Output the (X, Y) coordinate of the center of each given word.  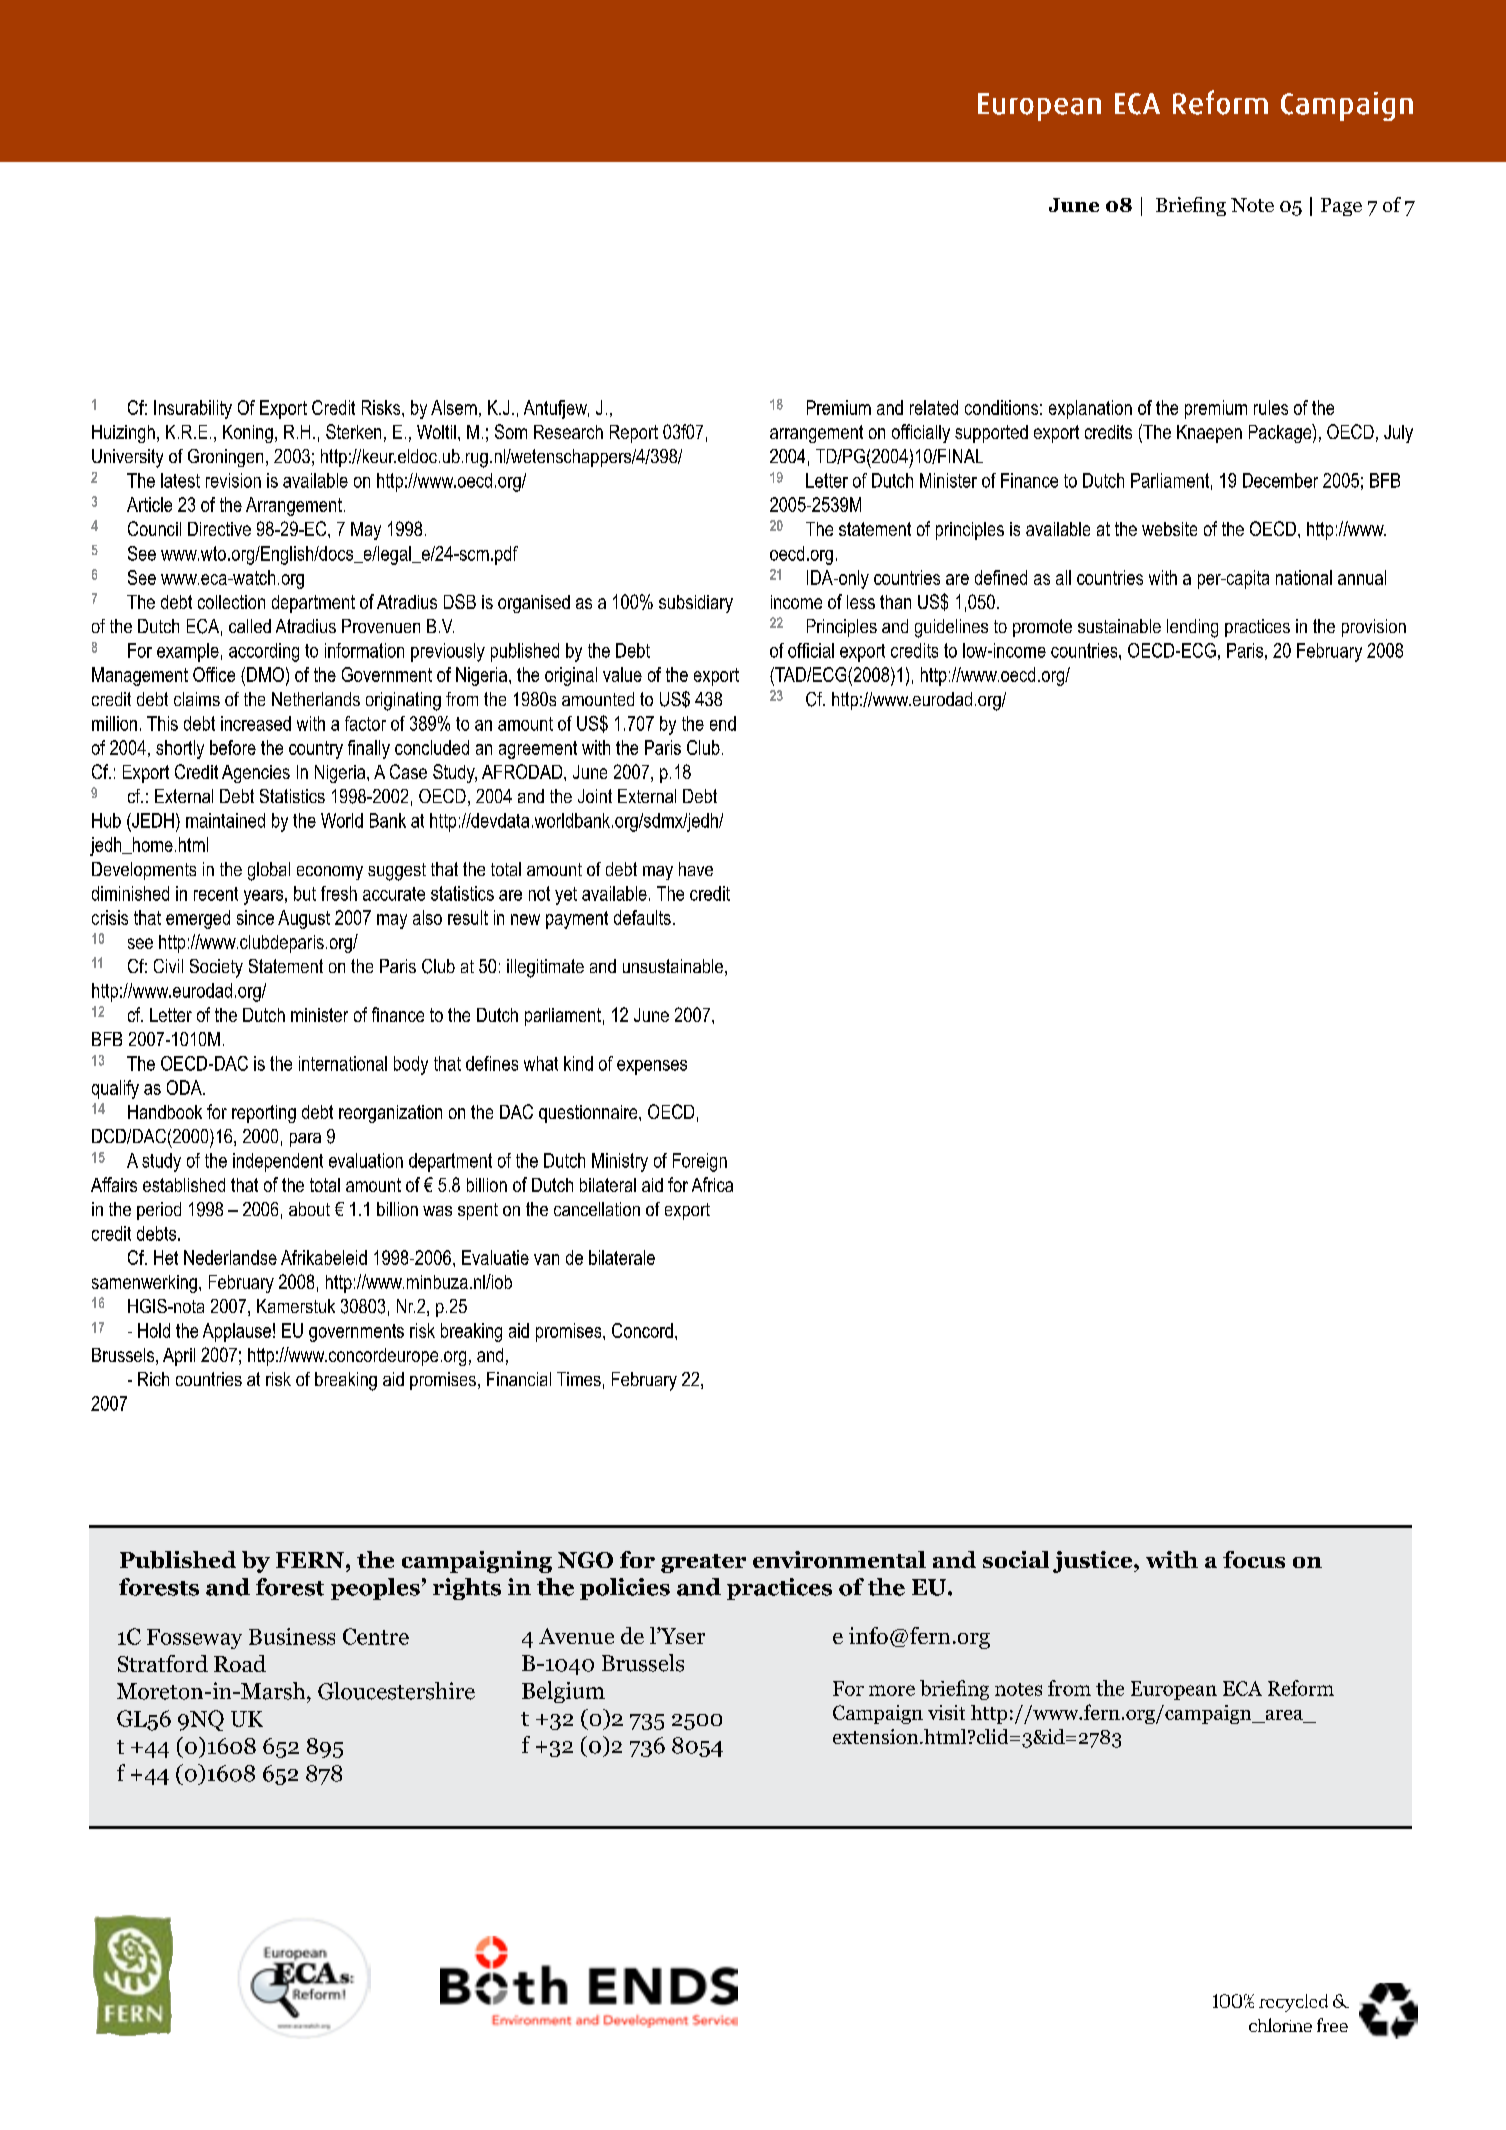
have (696, 869)
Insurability (193, 409)
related (934, 407)
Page (1341, 207)
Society (216, 968)
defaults (642, 917)
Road (240, 1663)
